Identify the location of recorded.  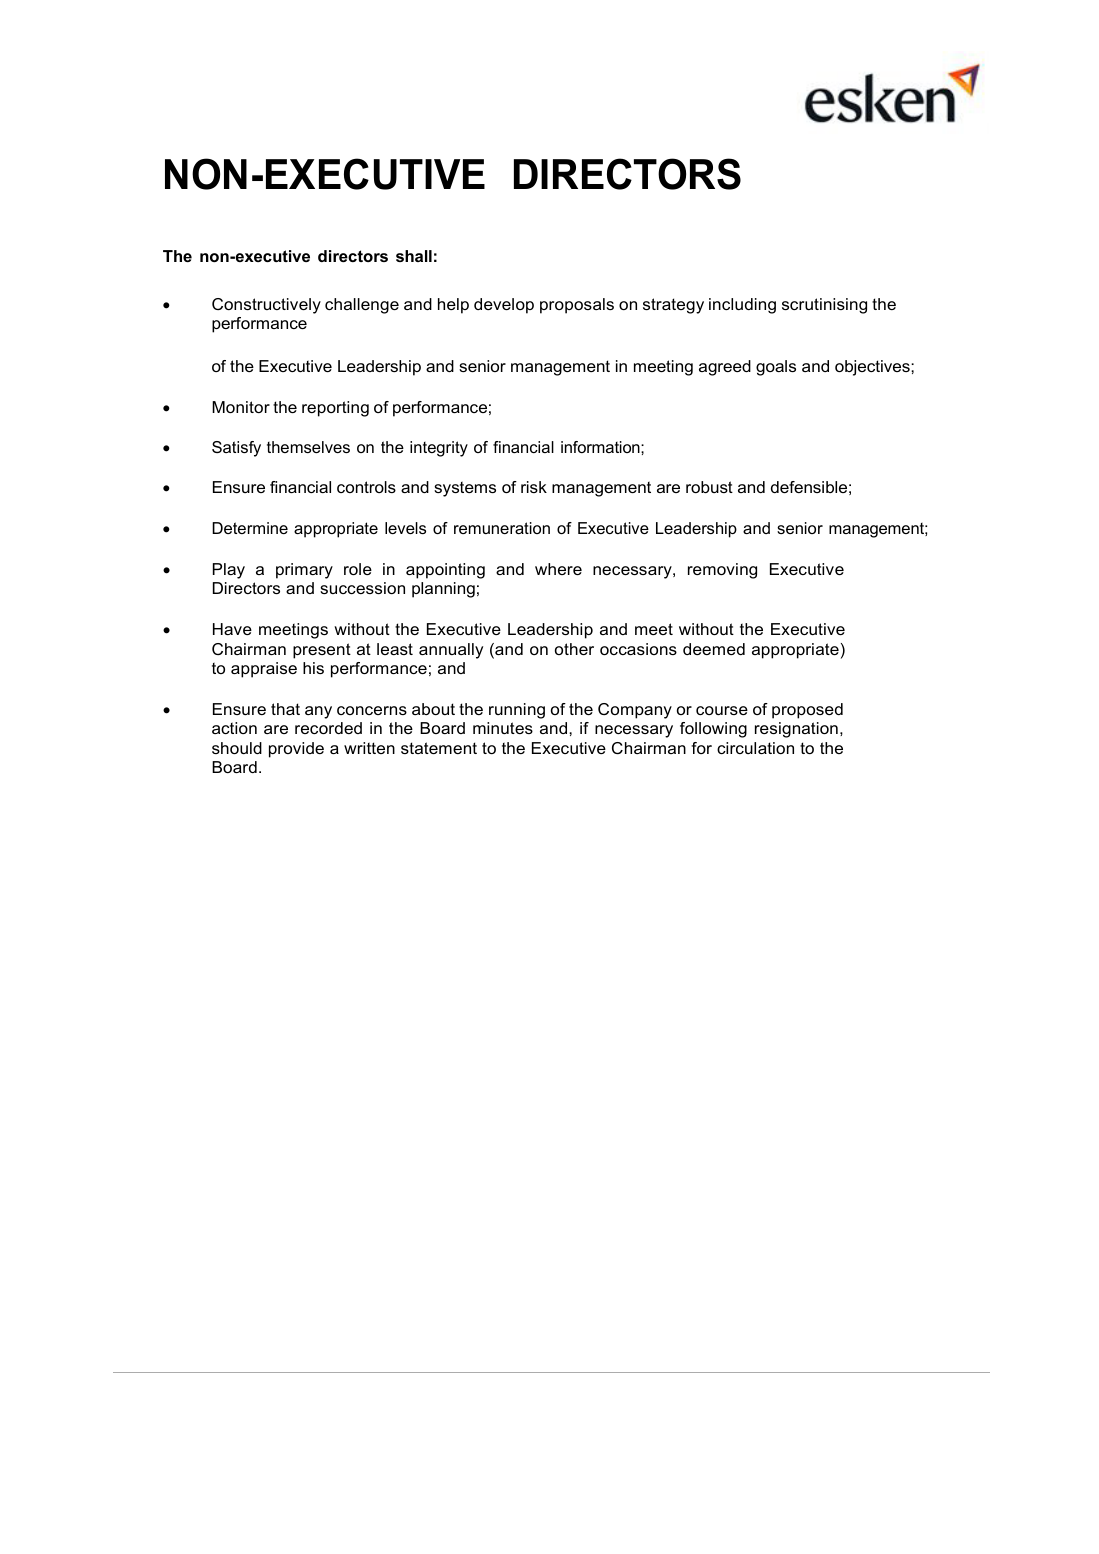
(328, 728).
